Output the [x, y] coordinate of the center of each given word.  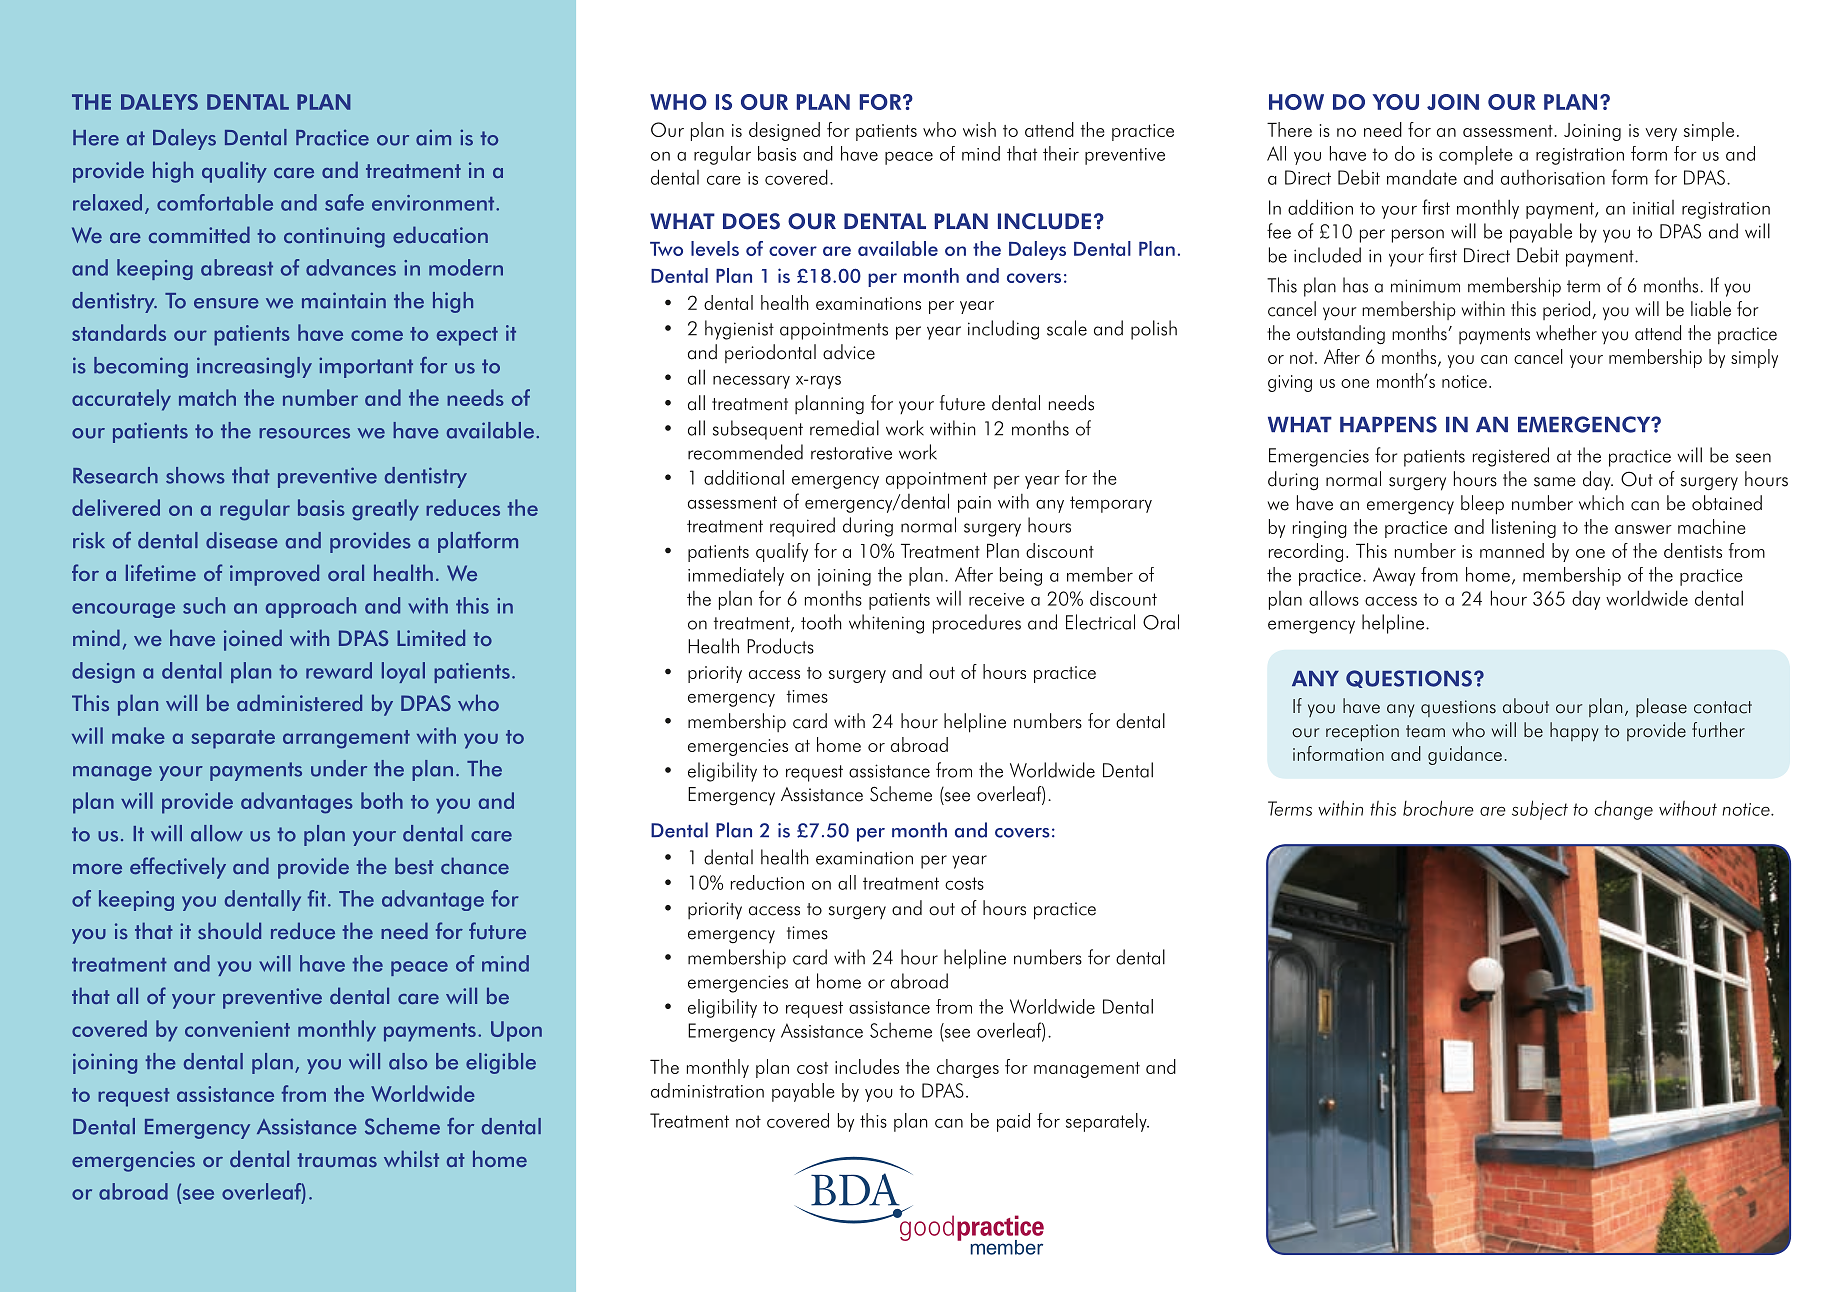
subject [1540, 810]
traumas [337, 1160]
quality [234, 172]
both [382, 800]
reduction [767, 882]
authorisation [1553, 177]
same [1555, 482]
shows [195, 475]
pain [974, 504]
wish [979, 129]
